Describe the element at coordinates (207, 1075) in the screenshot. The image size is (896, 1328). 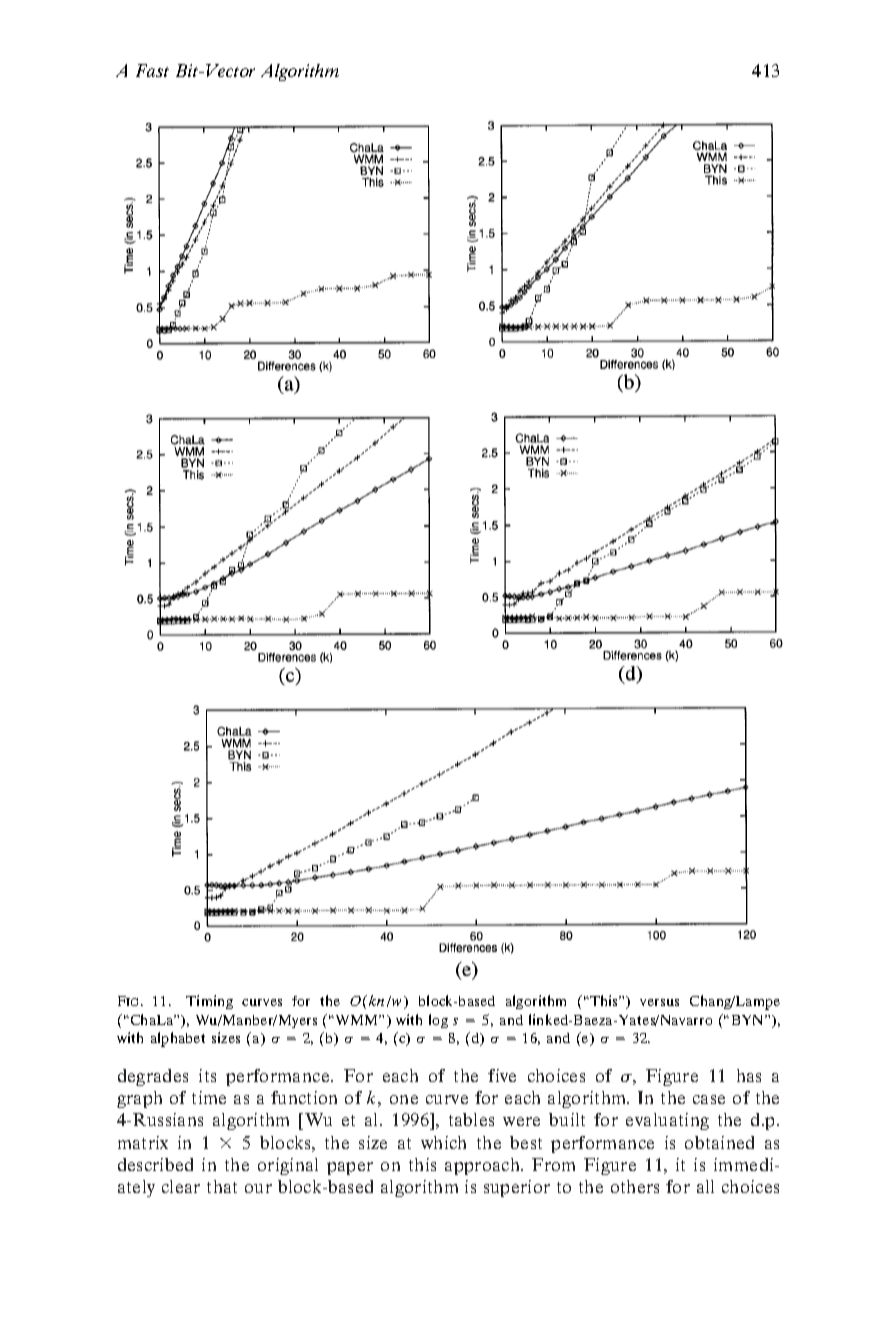
I see `its` at that location.
